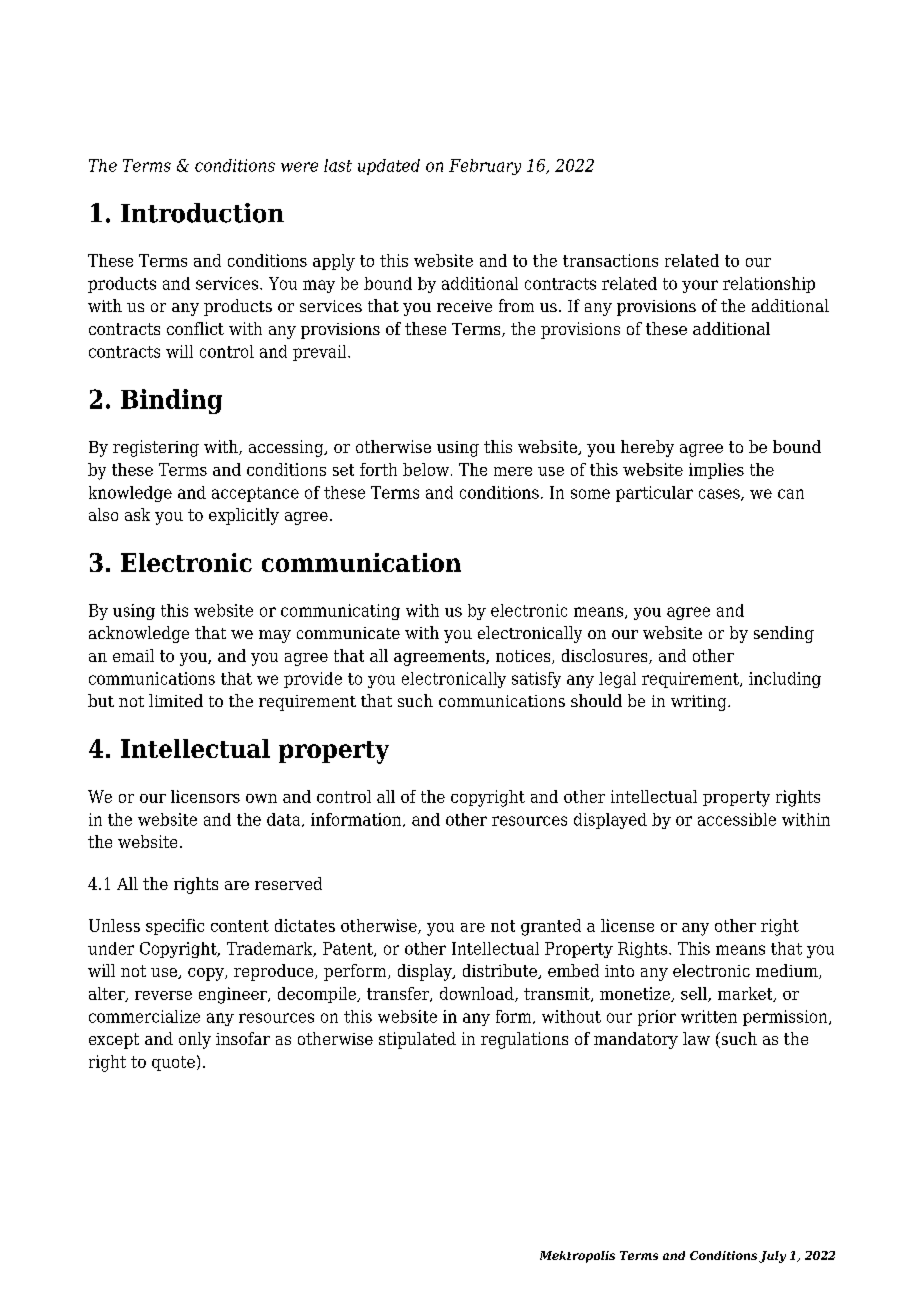 Image resolution: width=924 pixels, height=1308 pixels. What do you see at coordinates (485, 167) in the document?
I see `February` at bounding box center [485, 167].
